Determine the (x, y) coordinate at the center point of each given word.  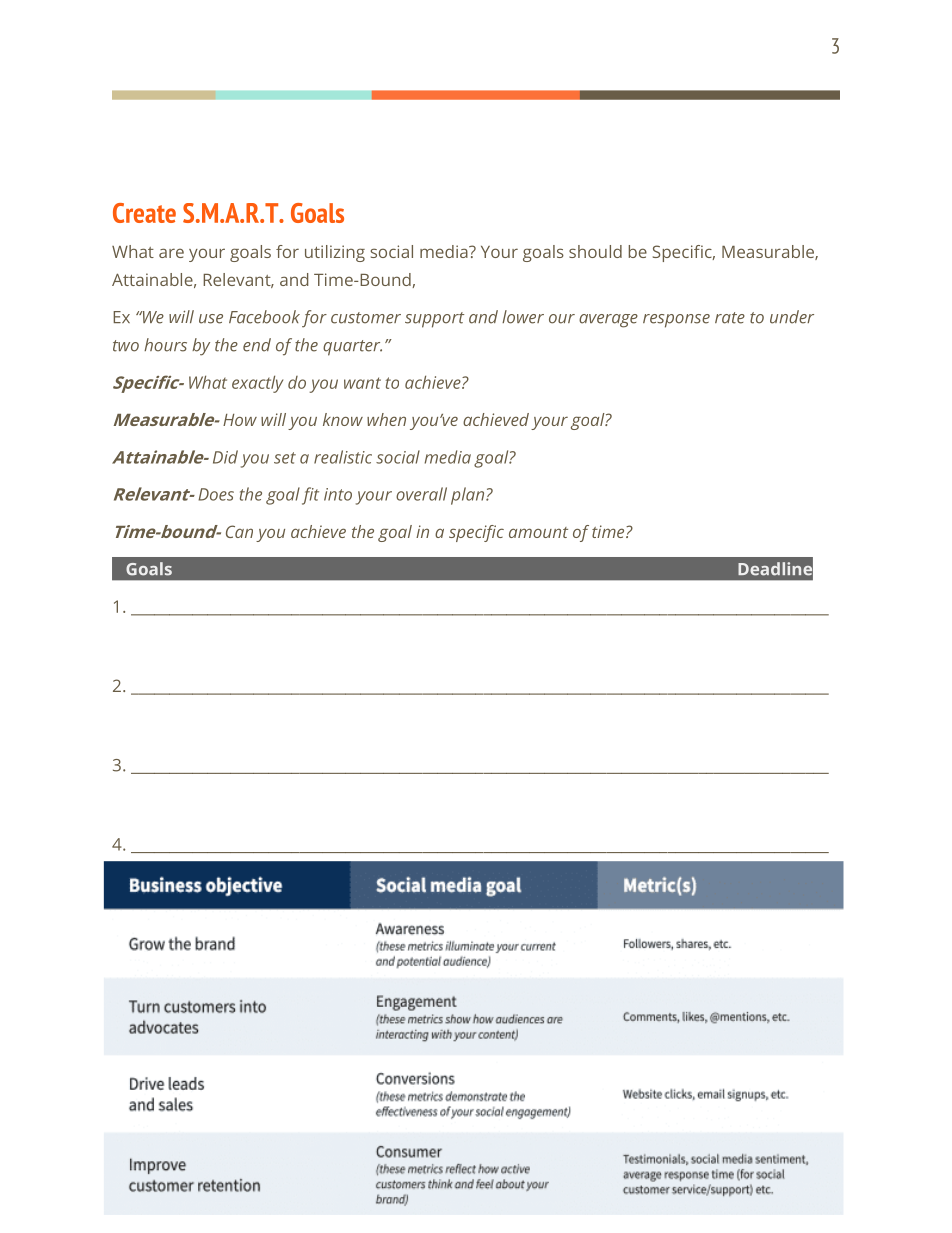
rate (730, 318)
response (676, 321)
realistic (343, 457)
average (608, 321)
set (285, 458)
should (595, 251)
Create (144, 213)
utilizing (335, 253)
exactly (257, 384)
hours (165, 345)
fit (310, 496)
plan (469, 496)
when (386, 419)
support (434, 320)
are (171, 253)
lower (523, 317)
